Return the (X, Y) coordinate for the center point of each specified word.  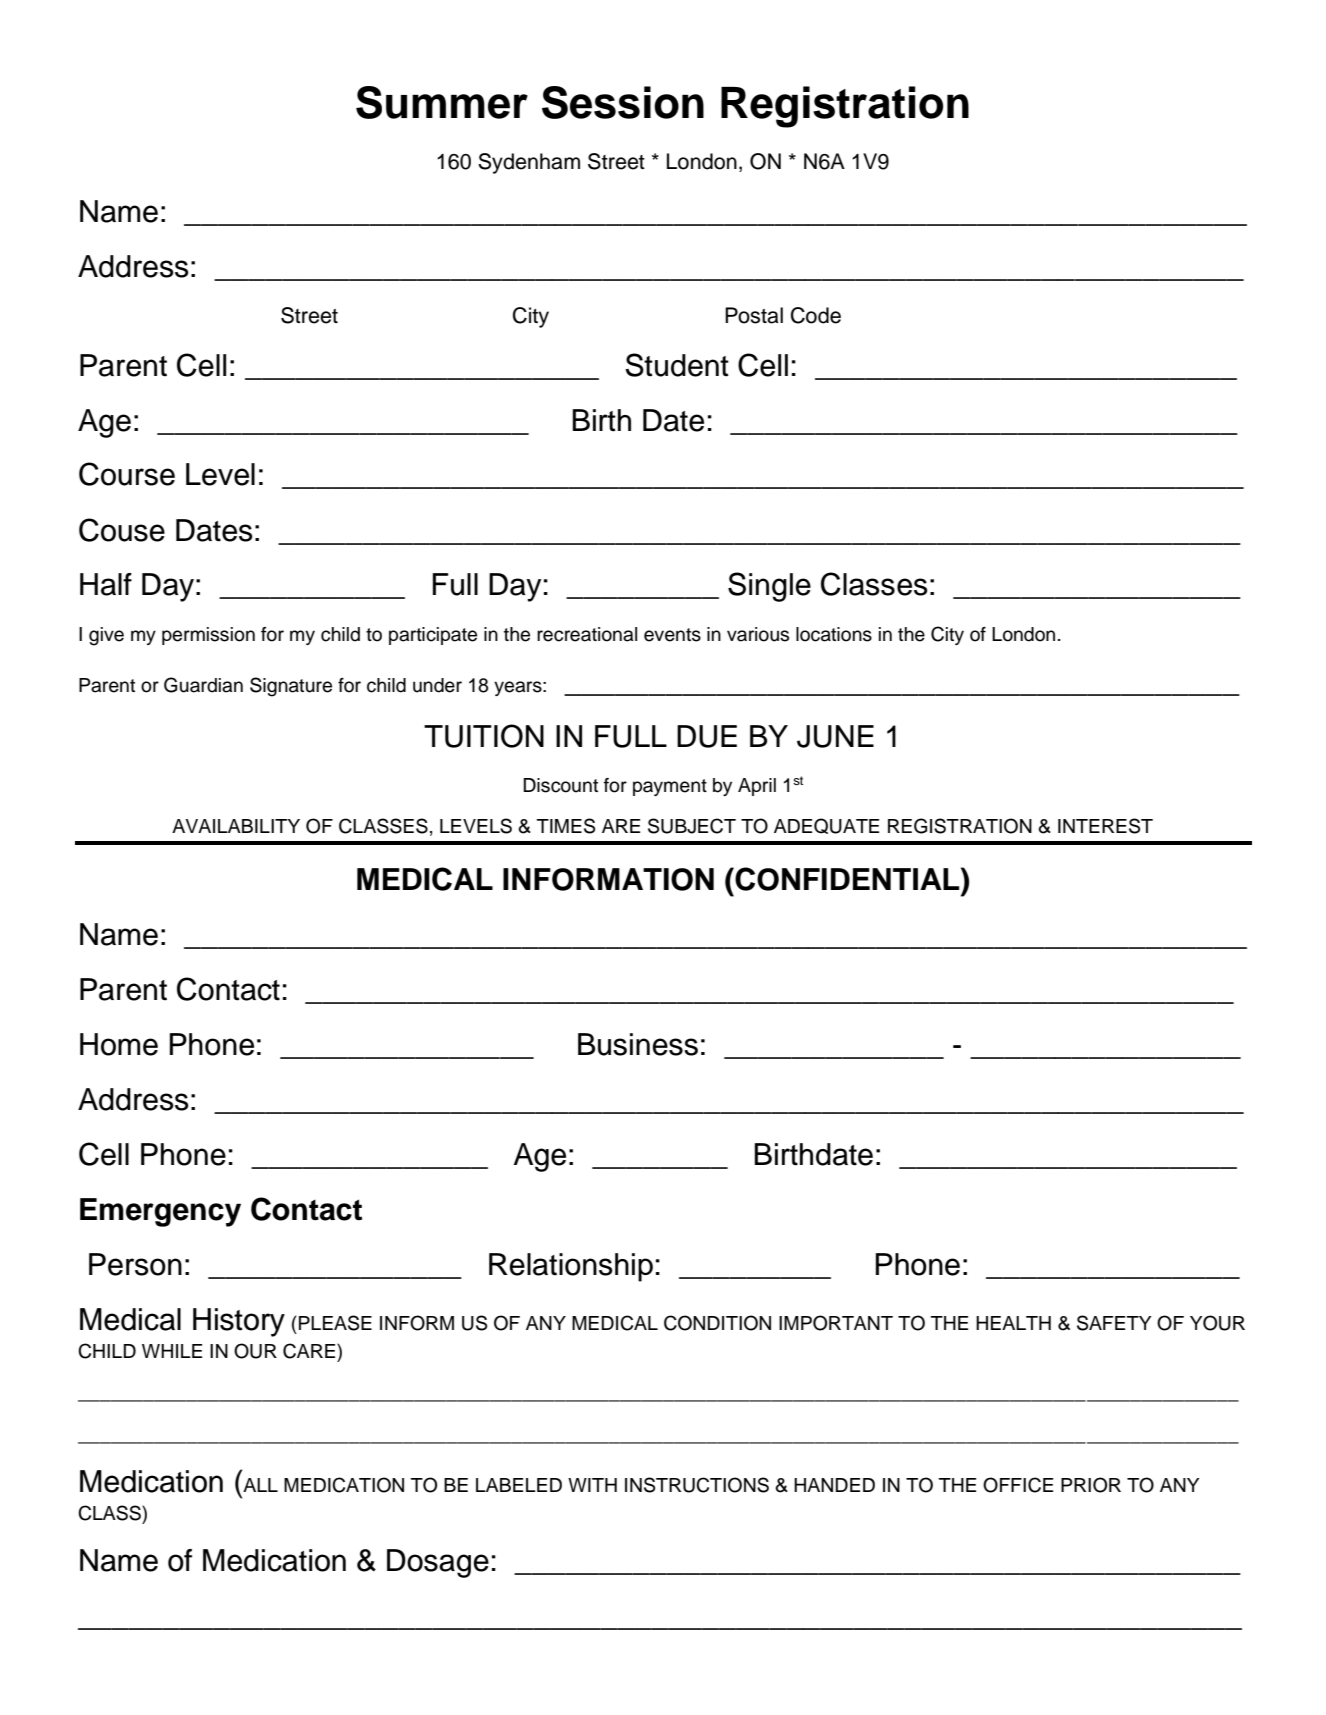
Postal (754, 315)
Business (638, 1044)
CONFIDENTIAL (847, 879)
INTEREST (1105, 826)
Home (119, 1044)
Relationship (571, 1267)
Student (677, 365)
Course (127, 474)
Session (623, 102)
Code (816, 315)
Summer (442, 102)
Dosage (438, 1563)
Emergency (160, 1212)
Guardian (203, 685)
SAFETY (1114, 1323)
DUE (707, 736)
